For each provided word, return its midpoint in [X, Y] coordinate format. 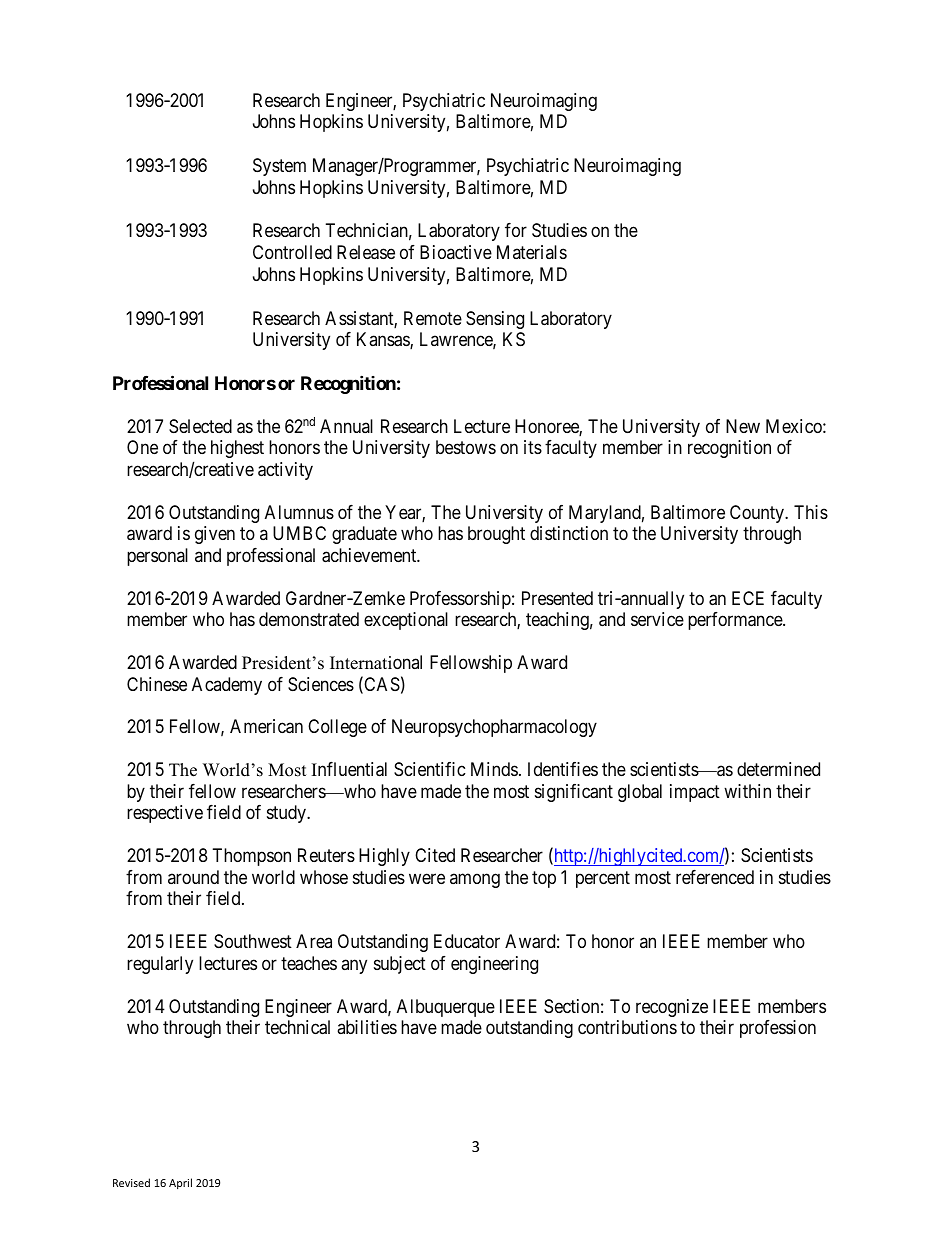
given [215, 535]
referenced [715, 877]
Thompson [252, 857]
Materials [532, 252]
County [758, 514]
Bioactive [456, 252]
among [475, 880]
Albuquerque [446, 1008]
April [180, 1183]
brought [496, 535]
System [279, 167]
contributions [627, 1027]
